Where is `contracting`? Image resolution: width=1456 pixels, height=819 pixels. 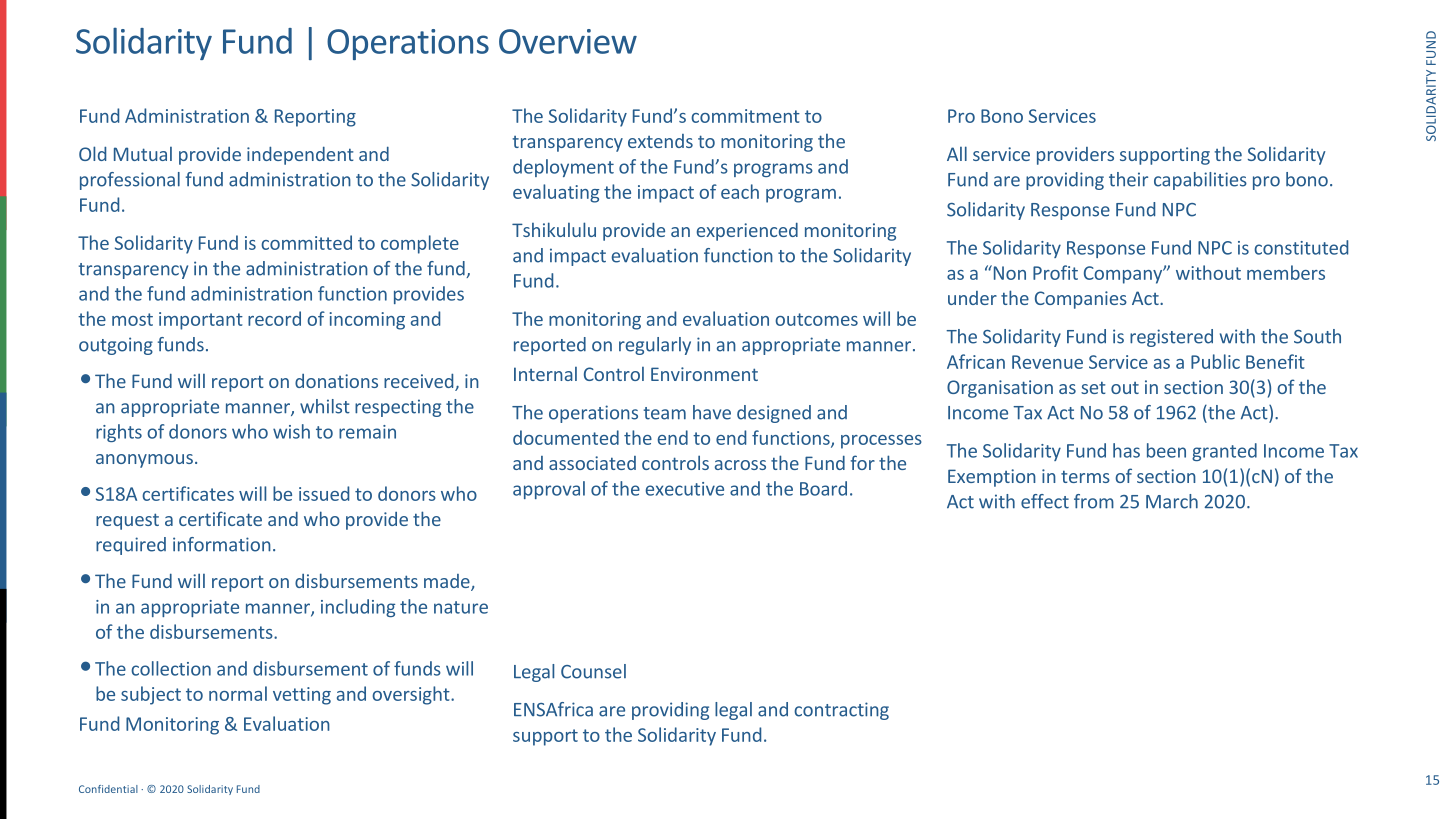
contracting is located at coordinates (841, 711).
